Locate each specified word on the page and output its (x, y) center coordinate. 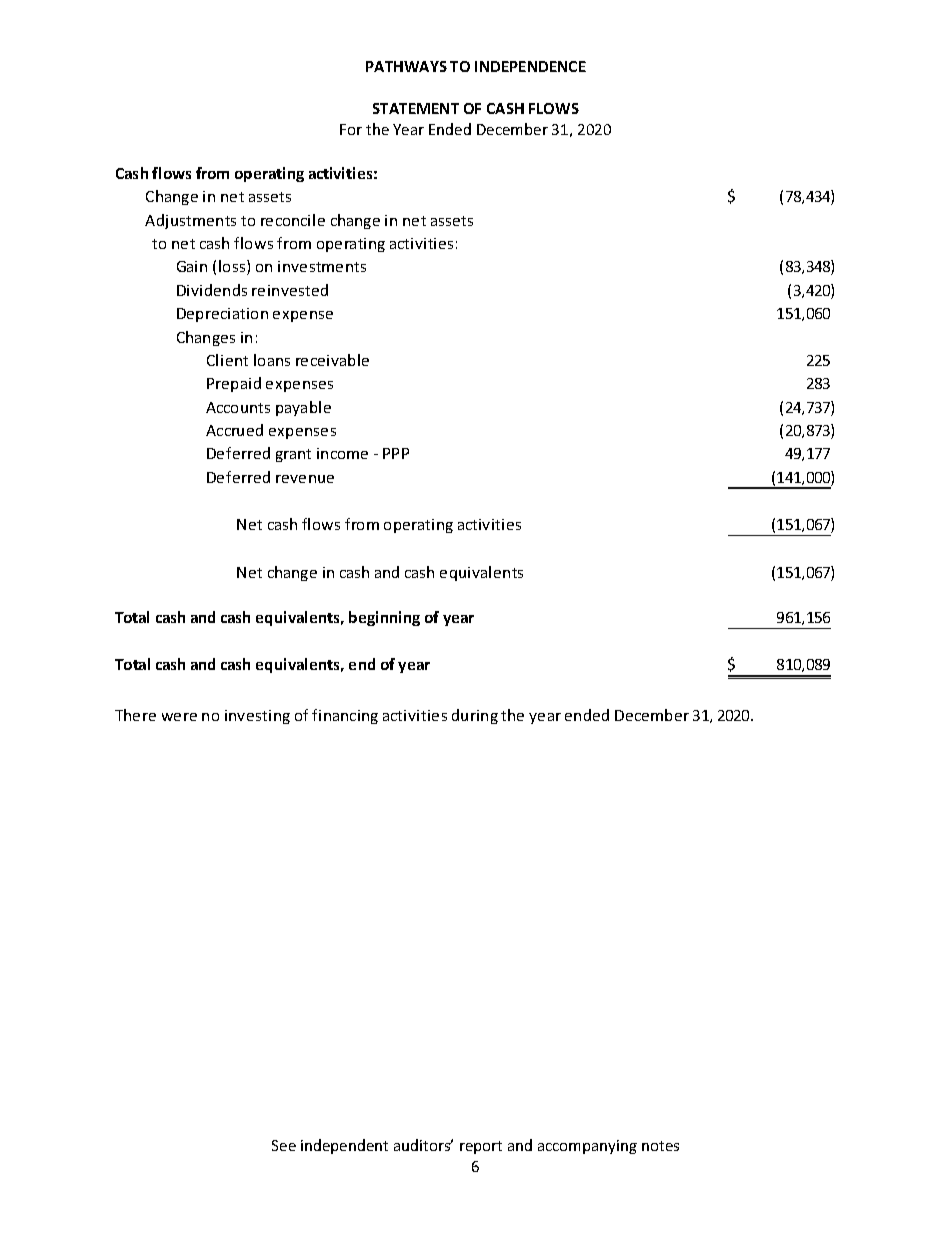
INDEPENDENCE (530, 66)
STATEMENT (416, 108)
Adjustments (190, 221)
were (179, 717)
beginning (384, 618)
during (475, 716)
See (284, 1145)
